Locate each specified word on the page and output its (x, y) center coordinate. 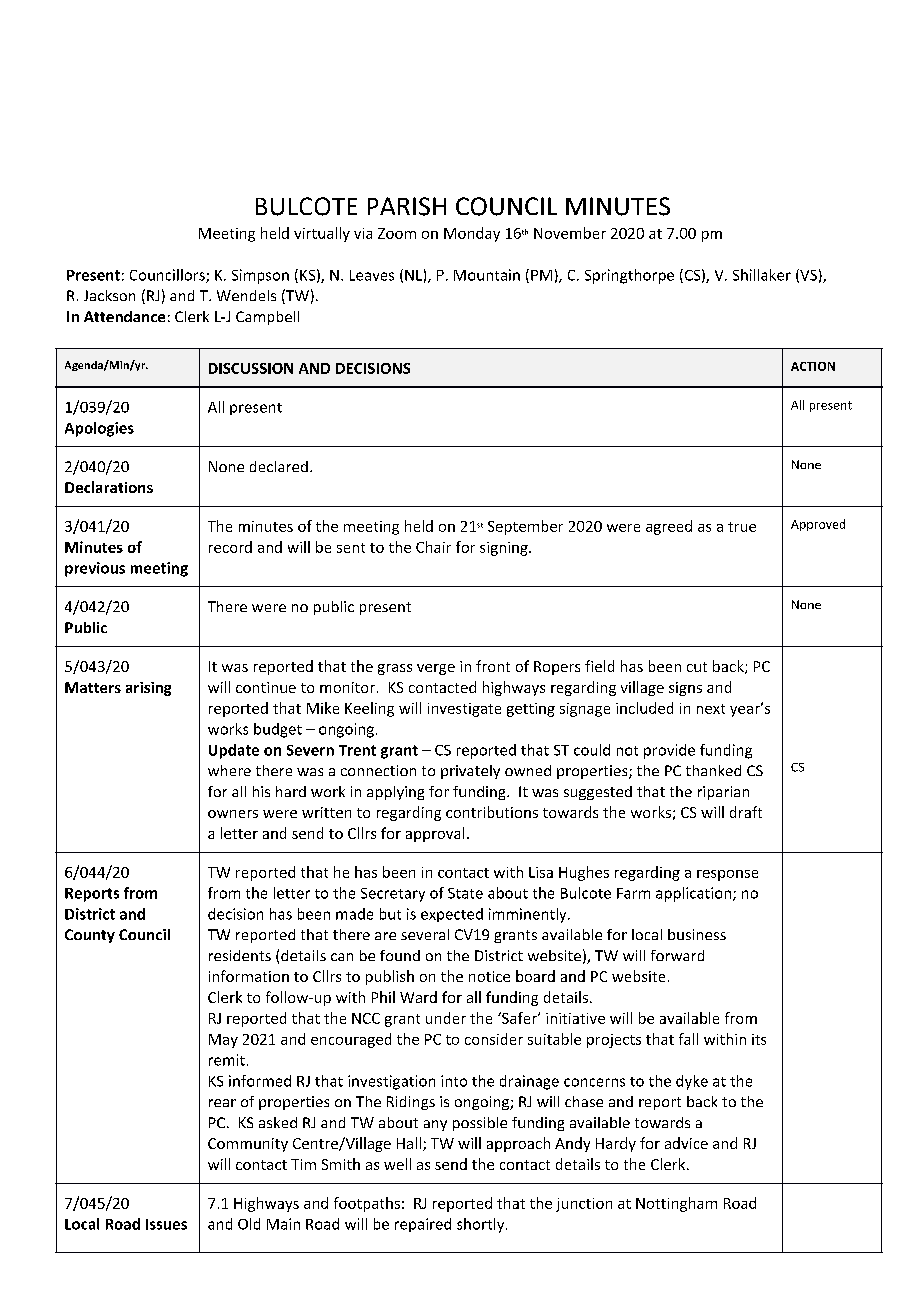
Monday (472, 234)
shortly (480, 1225)
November (570, 233)
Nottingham (676, 1204)
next (711, 709)
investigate (464, 710)
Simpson (260, 276)
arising (148, 689)
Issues (166, 1224)
